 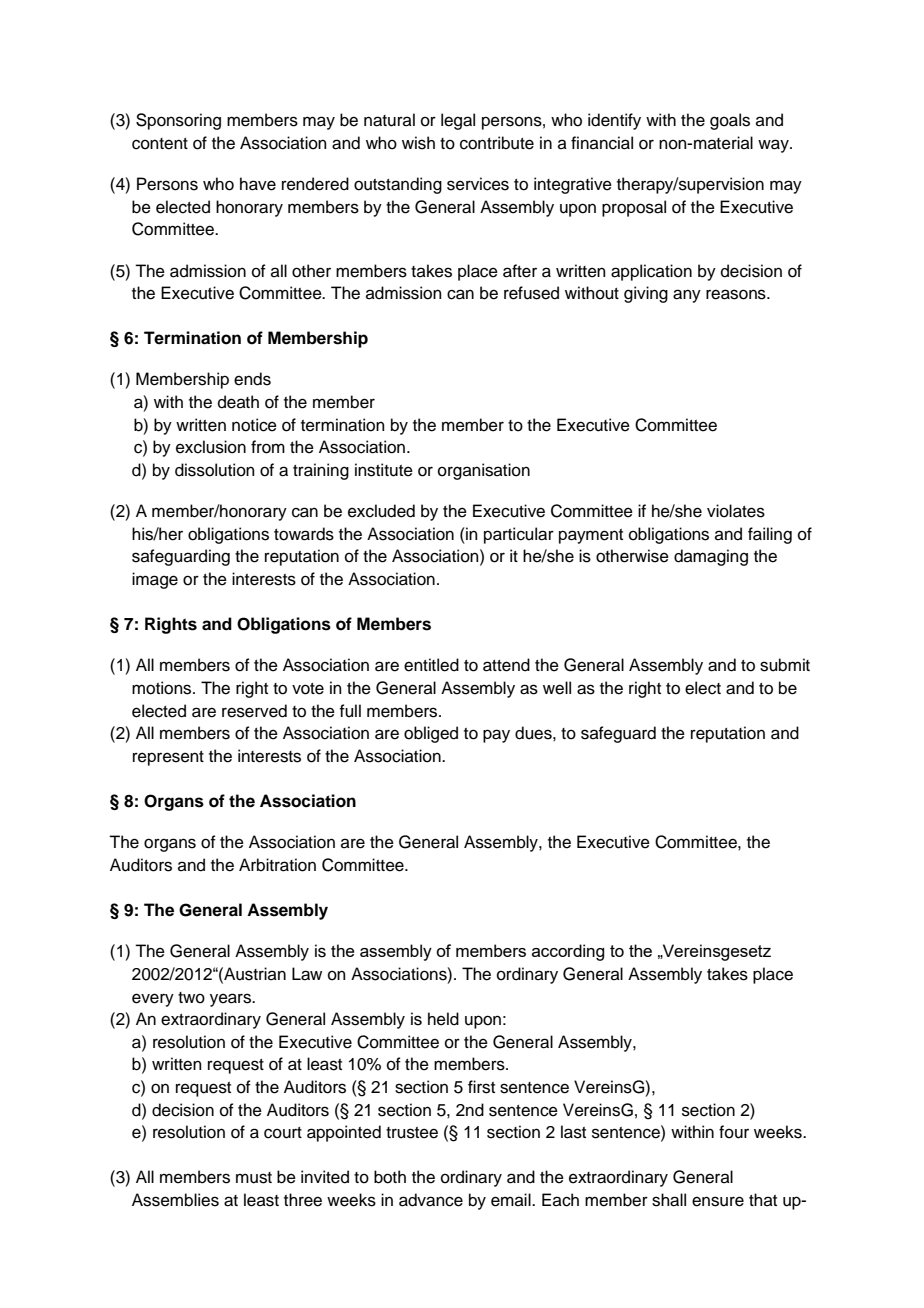 What do you see at coordinates (277, 865) in the document?
I see `Arbitration` at bounding box center [277, 865].
